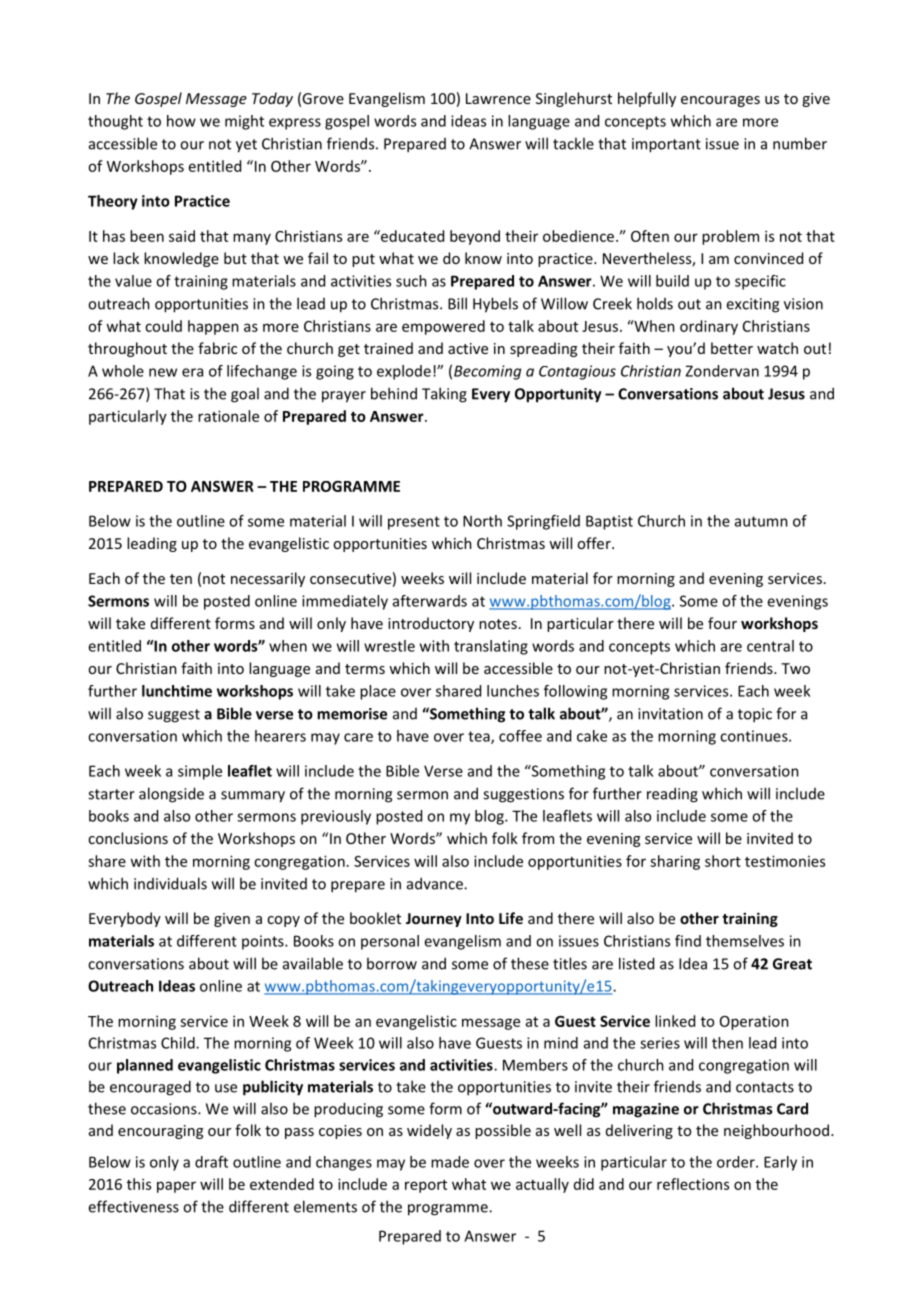 Image resolution: width=924 pixels, height=1308 pixels. I want to click on Lawrence, so click(498, 98).
